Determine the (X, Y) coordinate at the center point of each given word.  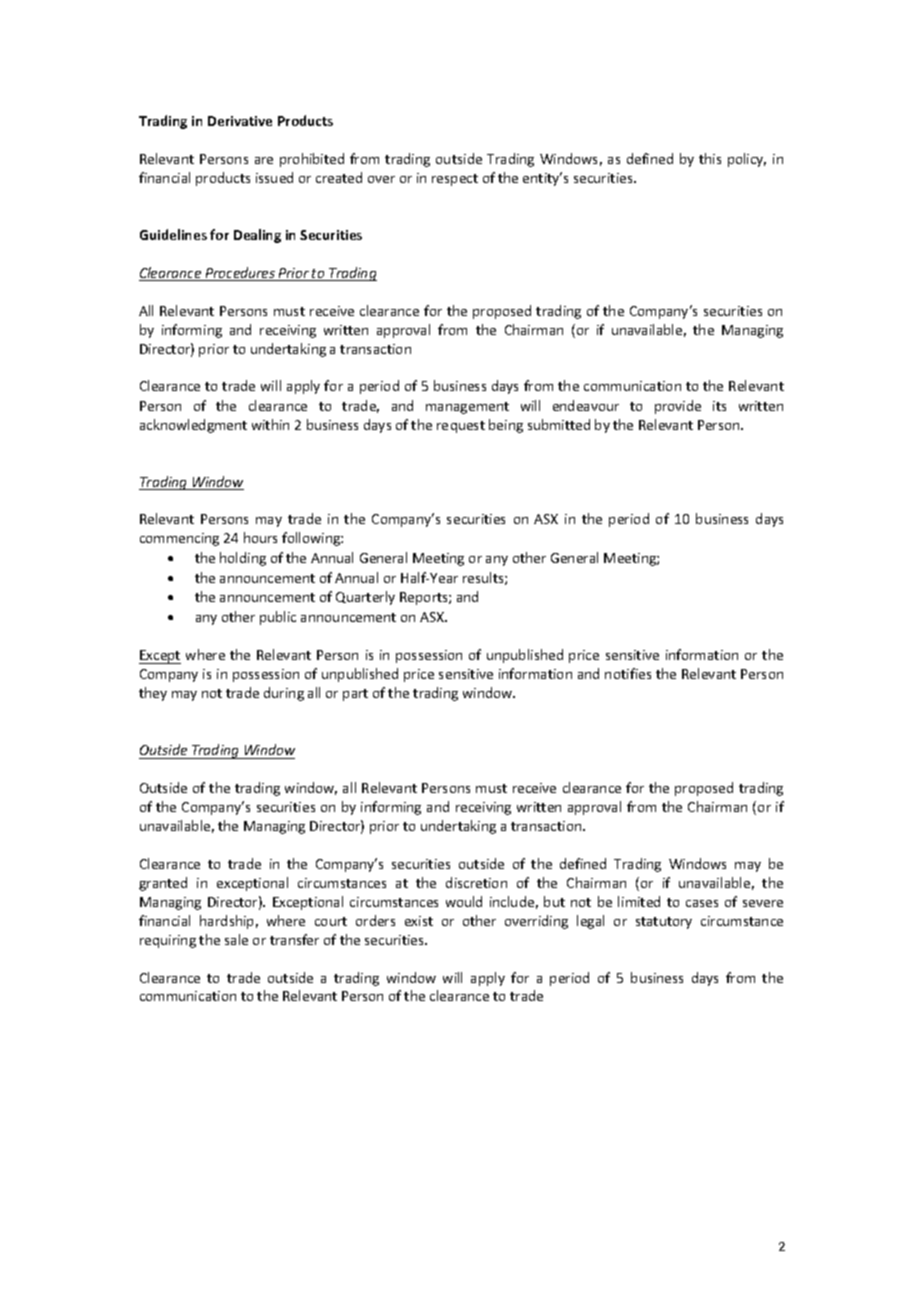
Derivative (240, 121)
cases (702, 903)
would (464, 901)
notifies (628, 673)
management (467, 408)
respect (455, 180)
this (710, 158)
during (284, 694)
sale (236, 939)
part (355, 695)
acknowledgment (193, 426)
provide (678, 407)
